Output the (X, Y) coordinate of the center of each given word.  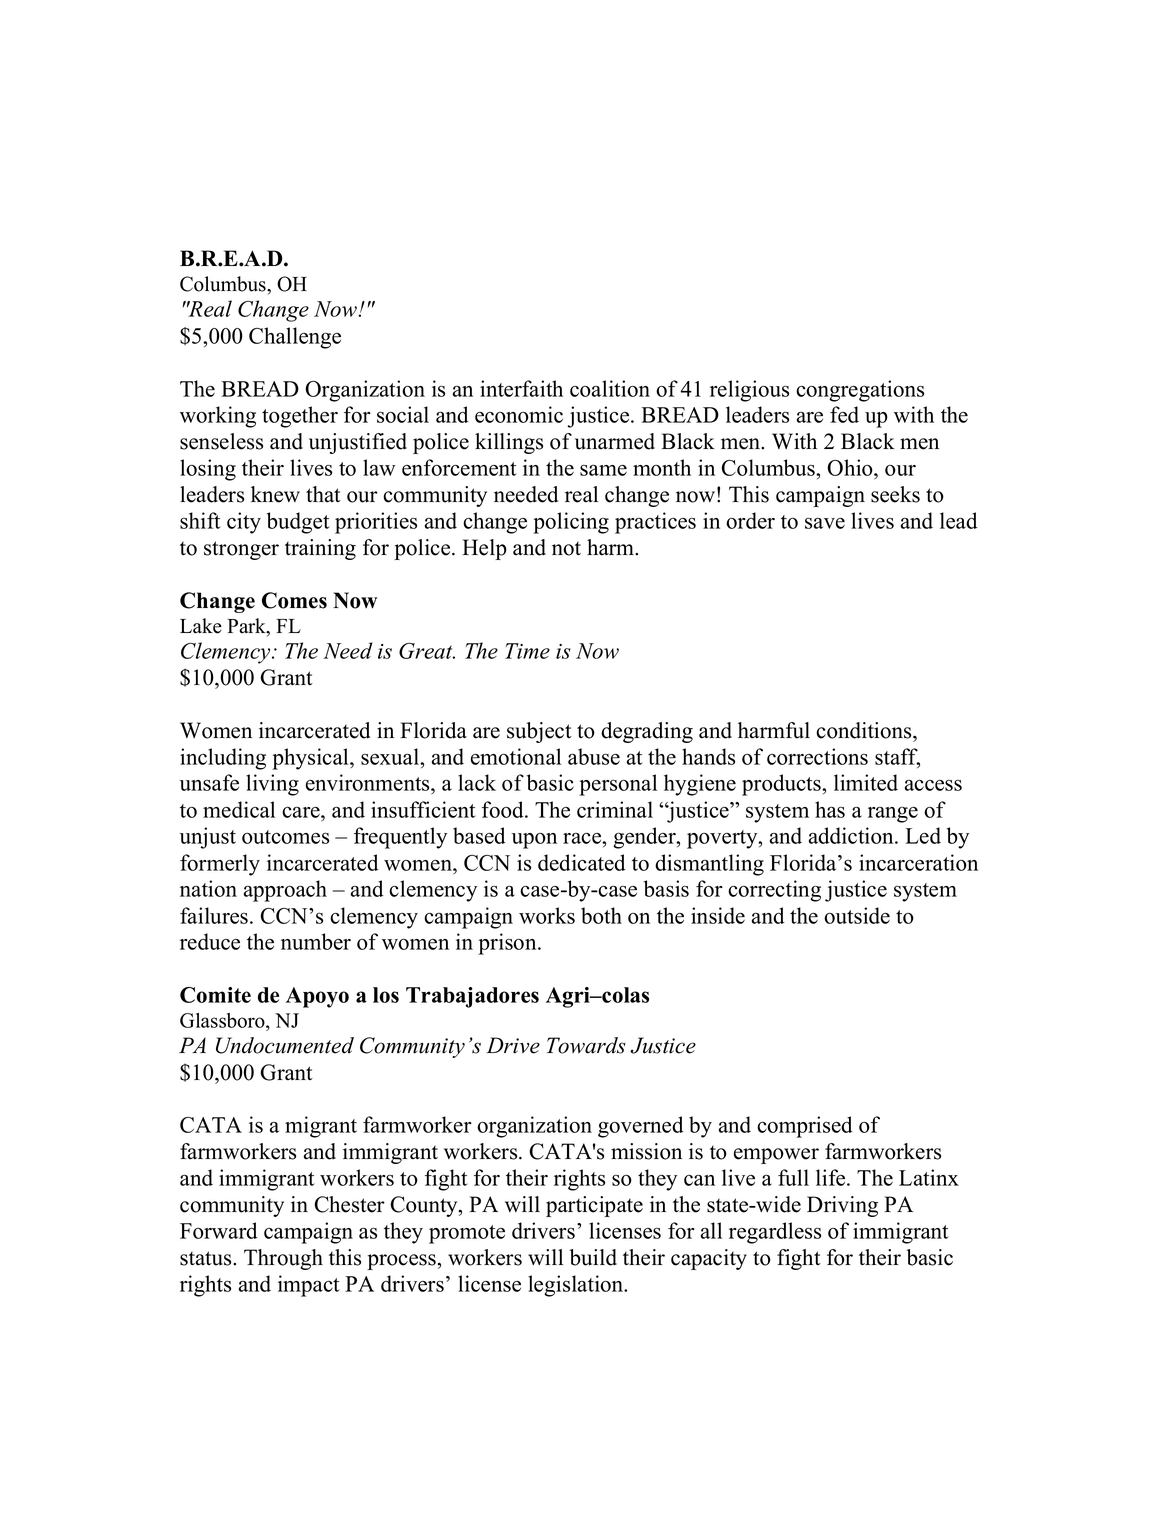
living (272, 785)
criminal (615, 809)
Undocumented (285, 1045)
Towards (586, 1045)
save (825, 523)
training (320, 549)
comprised (805, 1127)
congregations (860, 391)
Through (283, 1259)
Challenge (295, 338)
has (830, 809)
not (566, 548)
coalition (610, 388)
